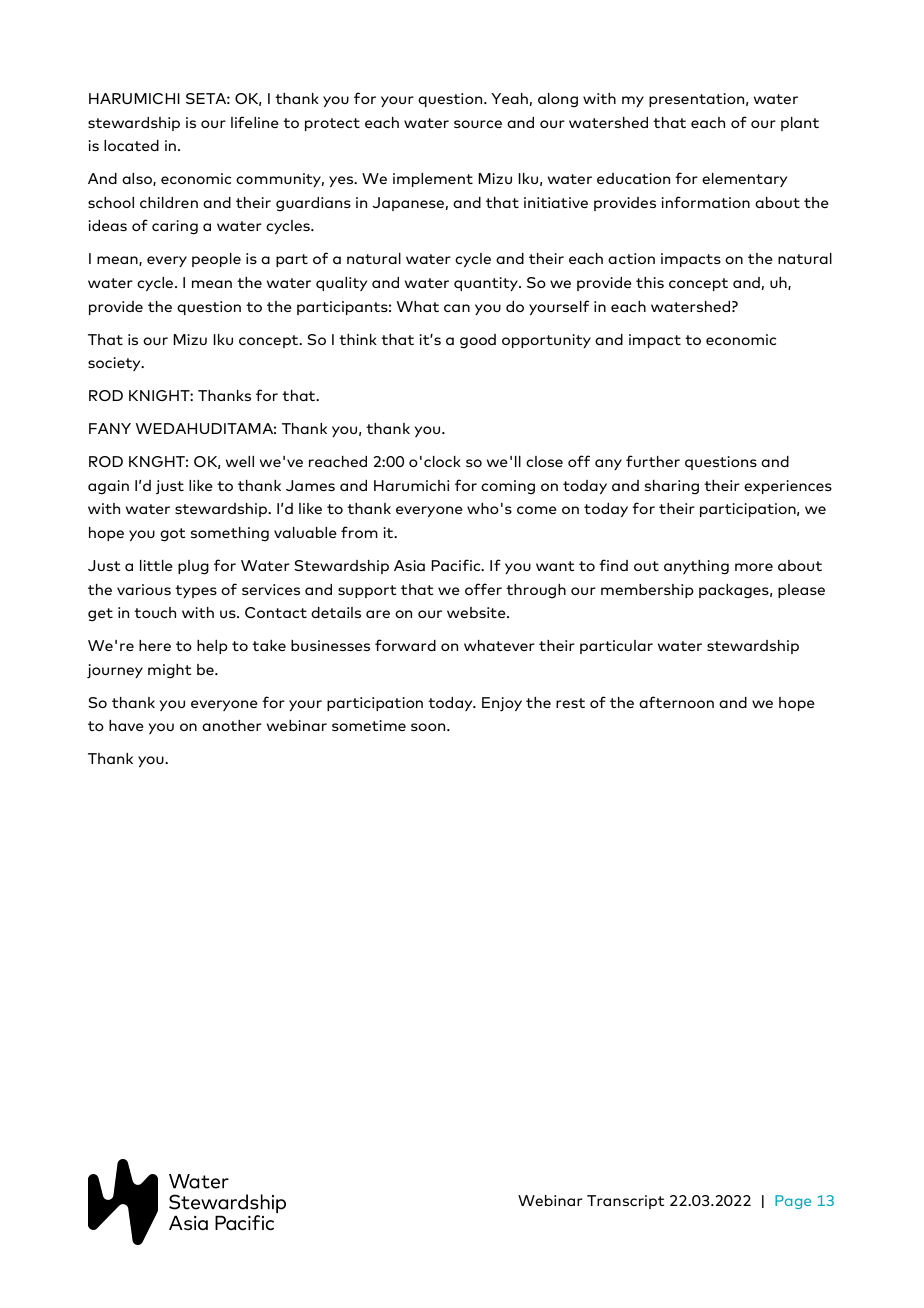 Image resolution: width=924 pixels, height=1308 pixels. Describe the element at coordinates (626, 1202) in the image. I see `Transcript` at that location.
